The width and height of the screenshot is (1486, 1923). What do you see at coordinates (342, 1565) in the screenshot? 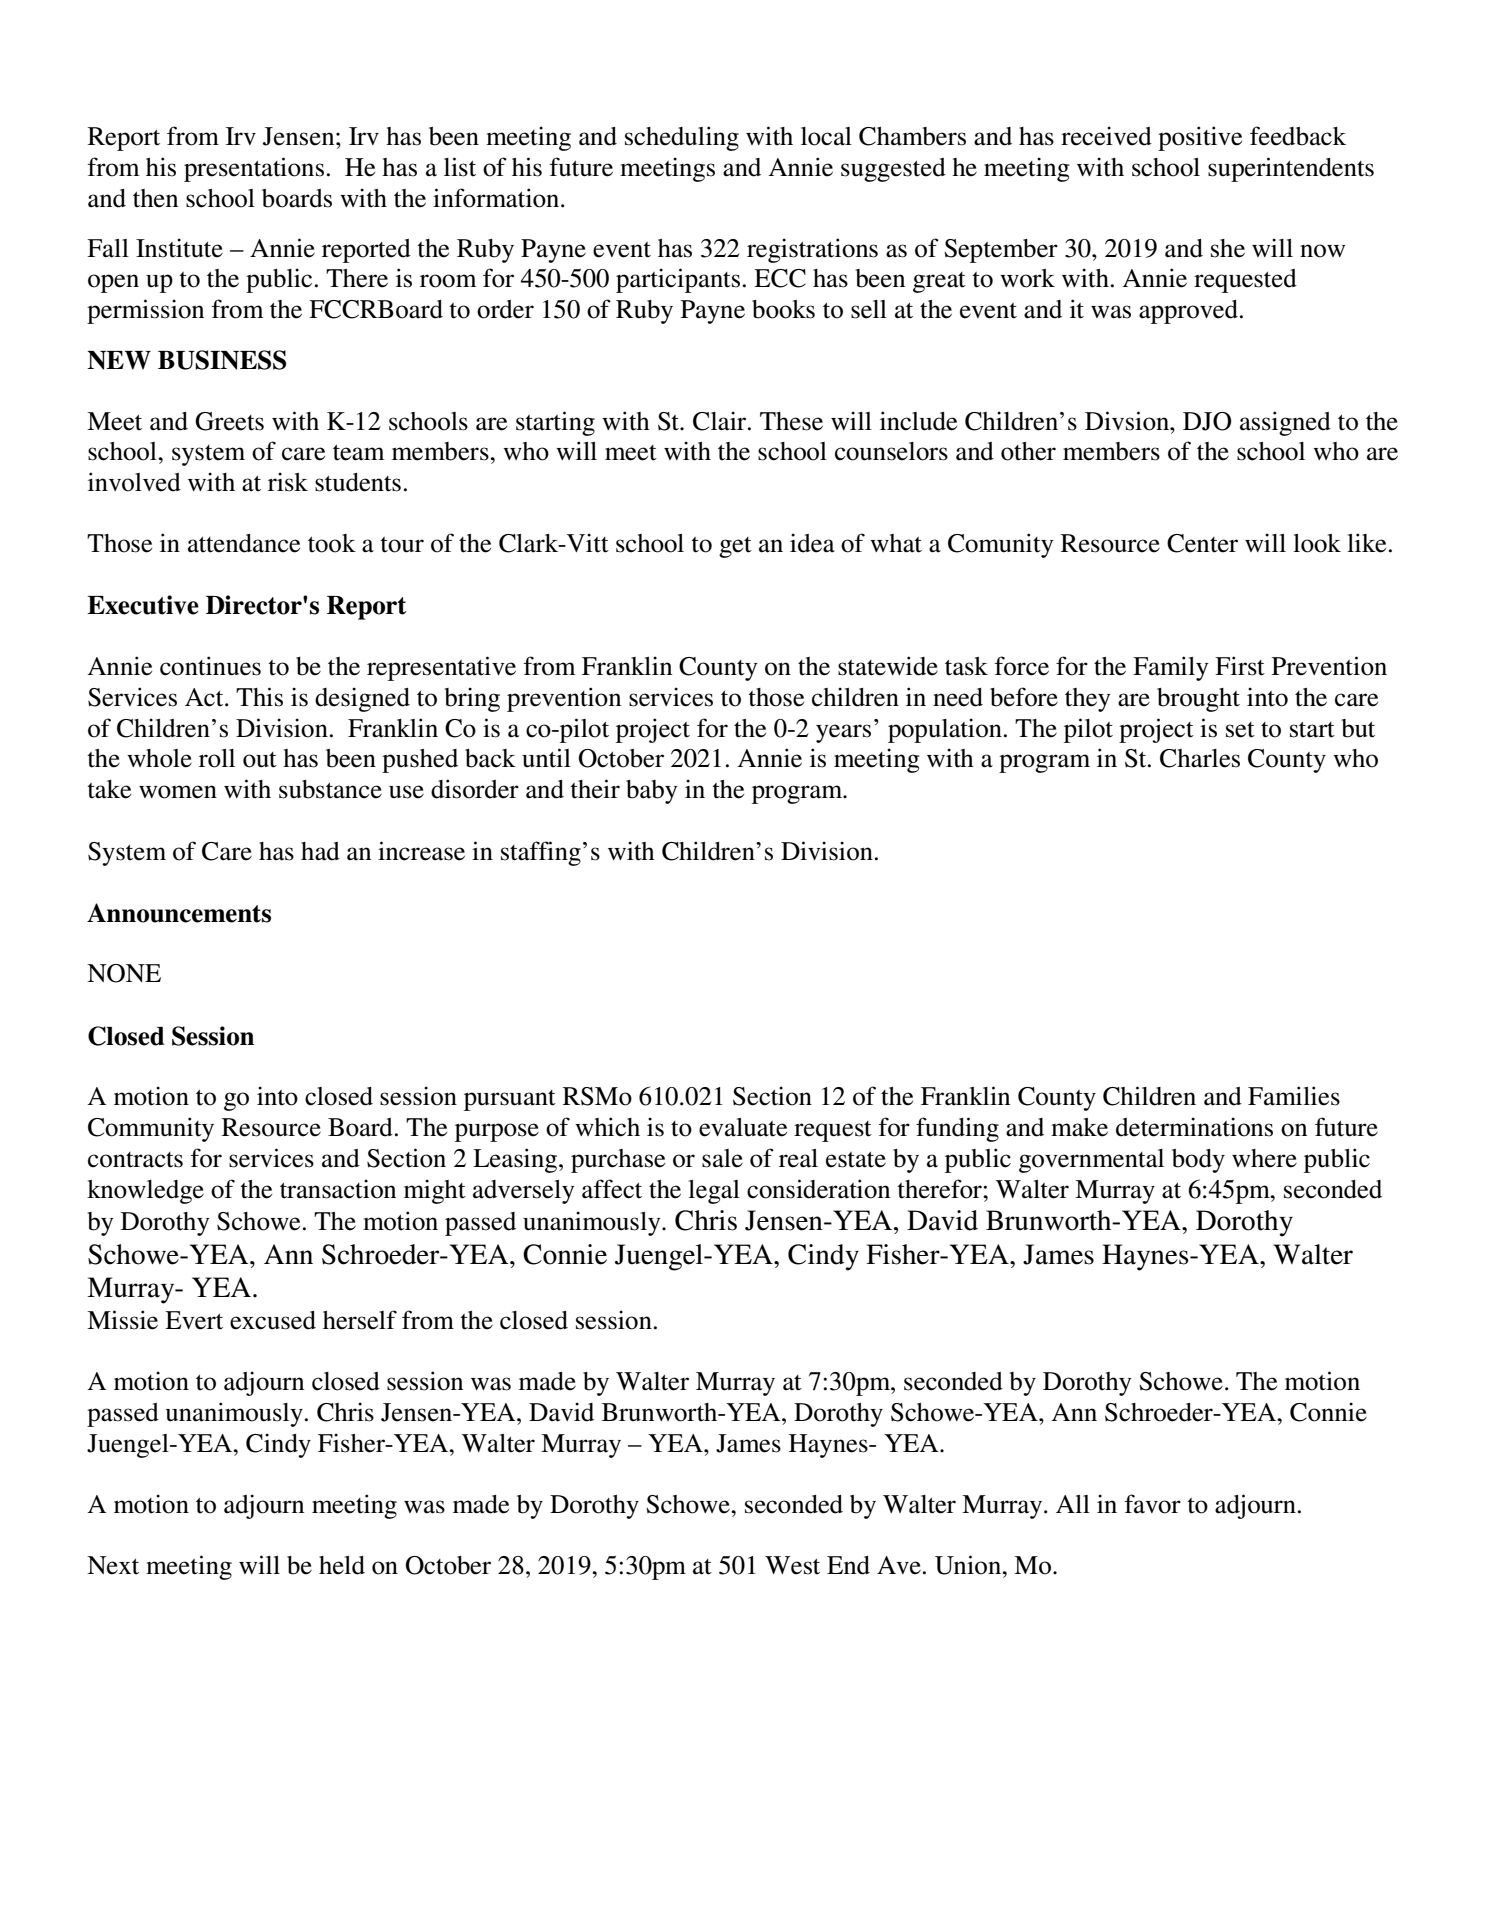
I see `held` at bounding box center [342, 1565].
